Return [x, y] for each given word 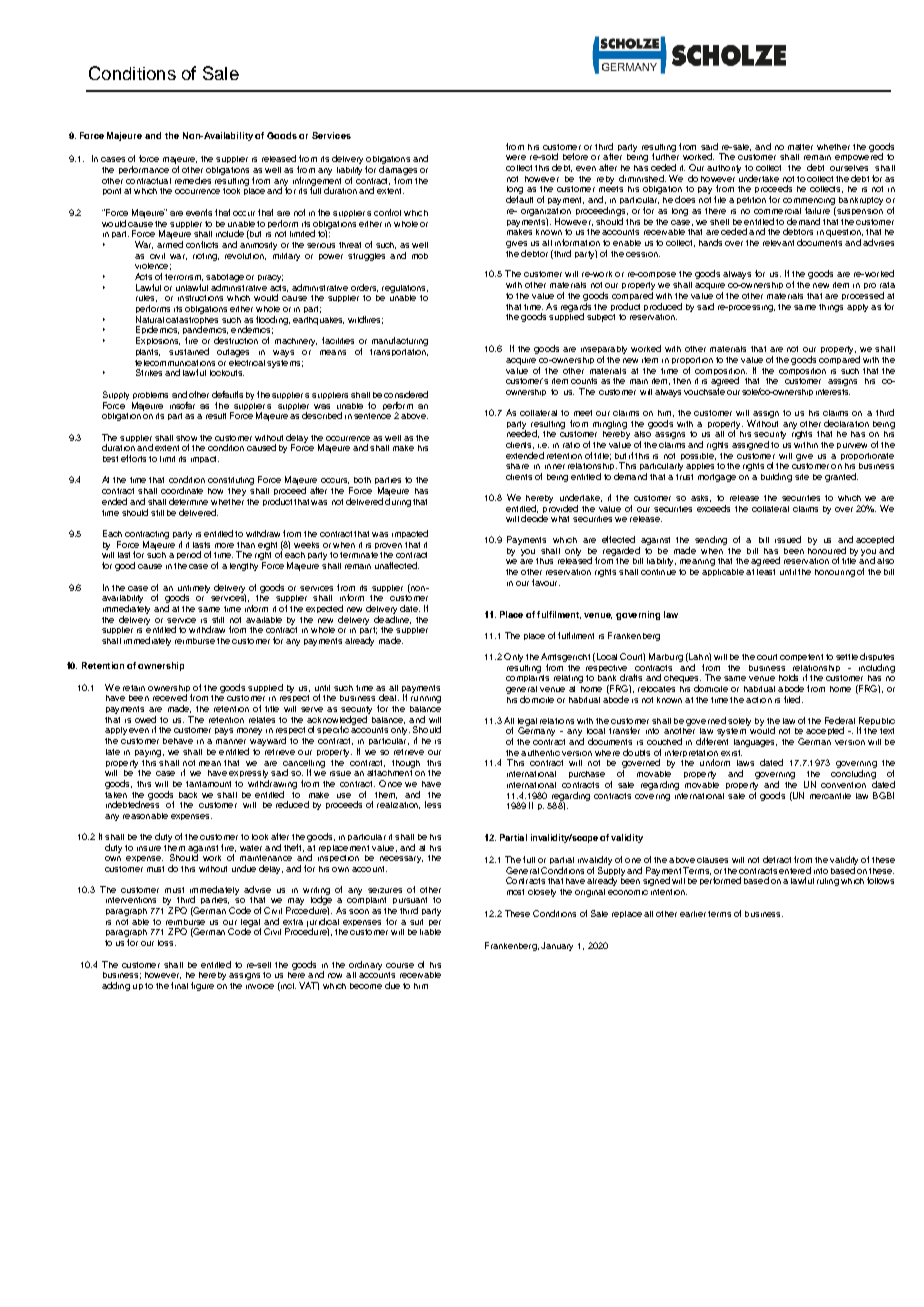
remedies [193, 180]
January [557, 946]
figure [202, 986]
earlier [693, 914]
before [575, 156]
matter [800, 147]
